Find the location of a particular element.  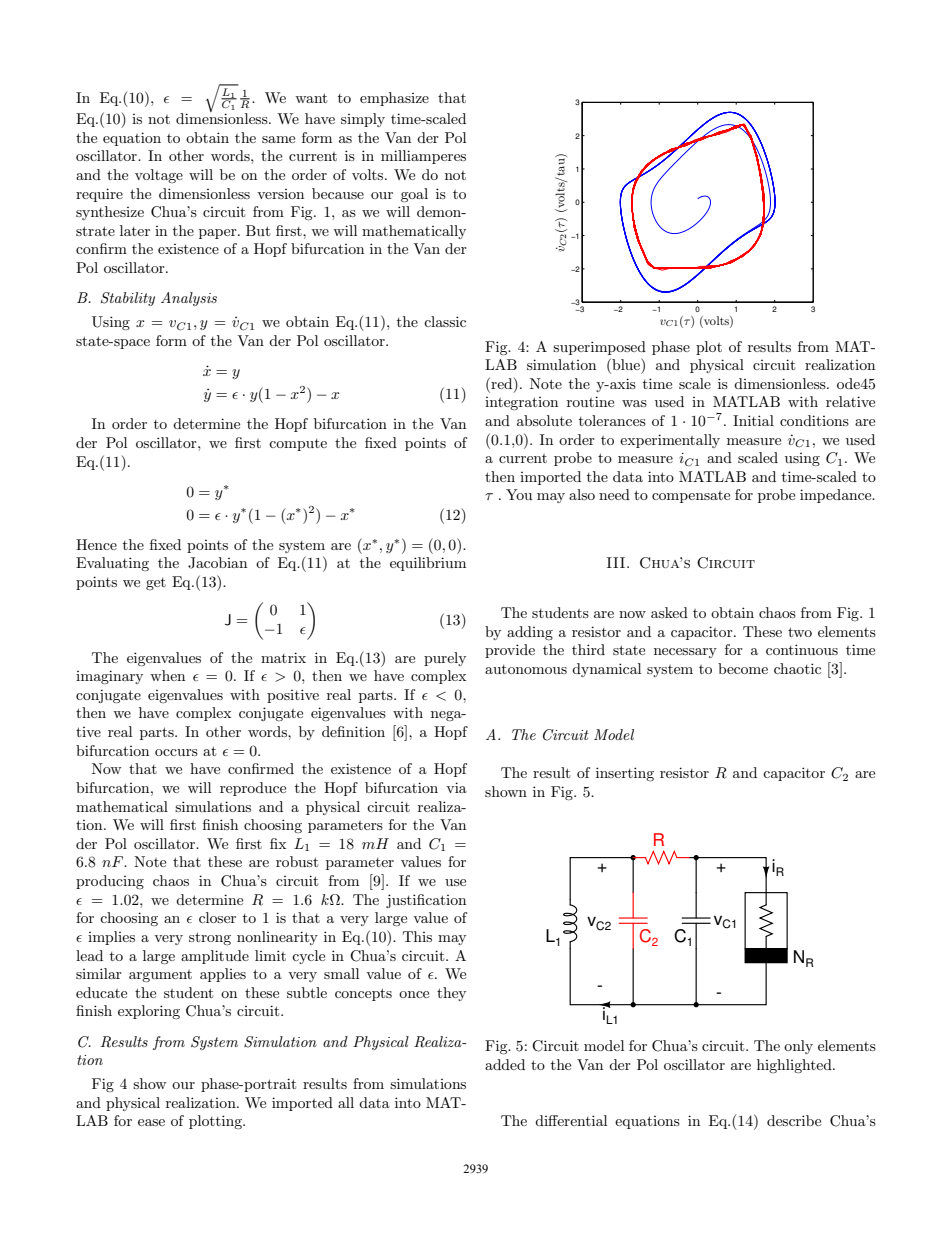

compute is located at coordinates (298, 445).
